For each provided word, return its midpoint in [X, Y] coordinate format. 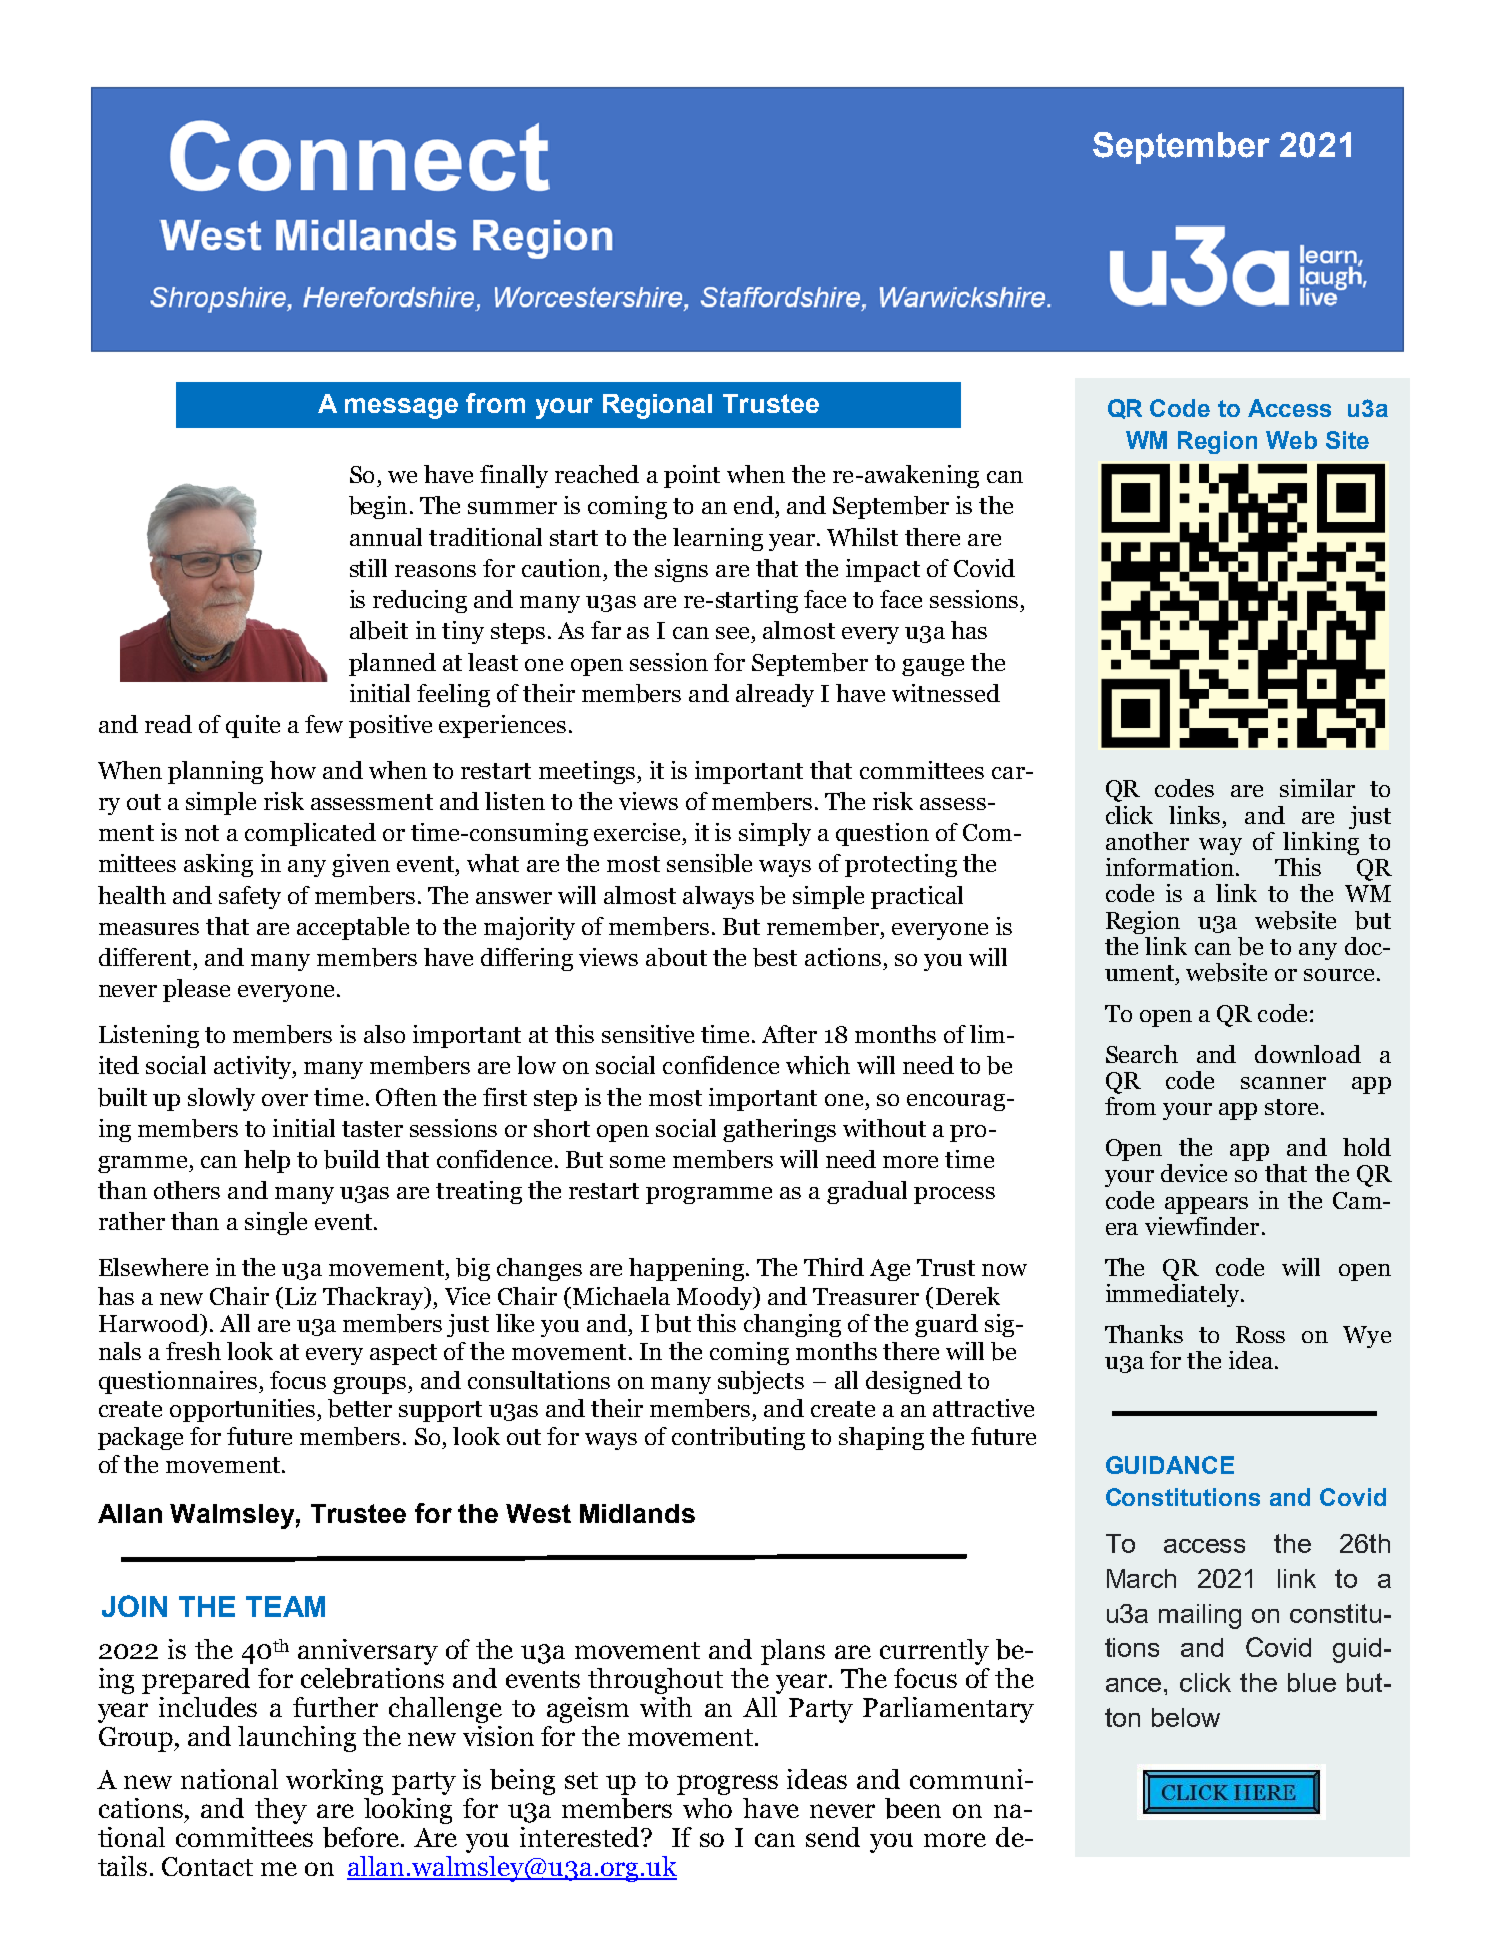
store [1291, 1107]
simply [775, 834]
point [692, 476]
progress [727, 1785]
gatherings [779, 1130]
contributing [738, 1438]
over [285, 1100]
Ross [1260, 1334]
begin [378, 507]
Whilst [862, 537]
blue [1312, 1682]
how [293, 770]
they [281, 1811]
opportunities [242, 1410]
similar [1317, 788]
